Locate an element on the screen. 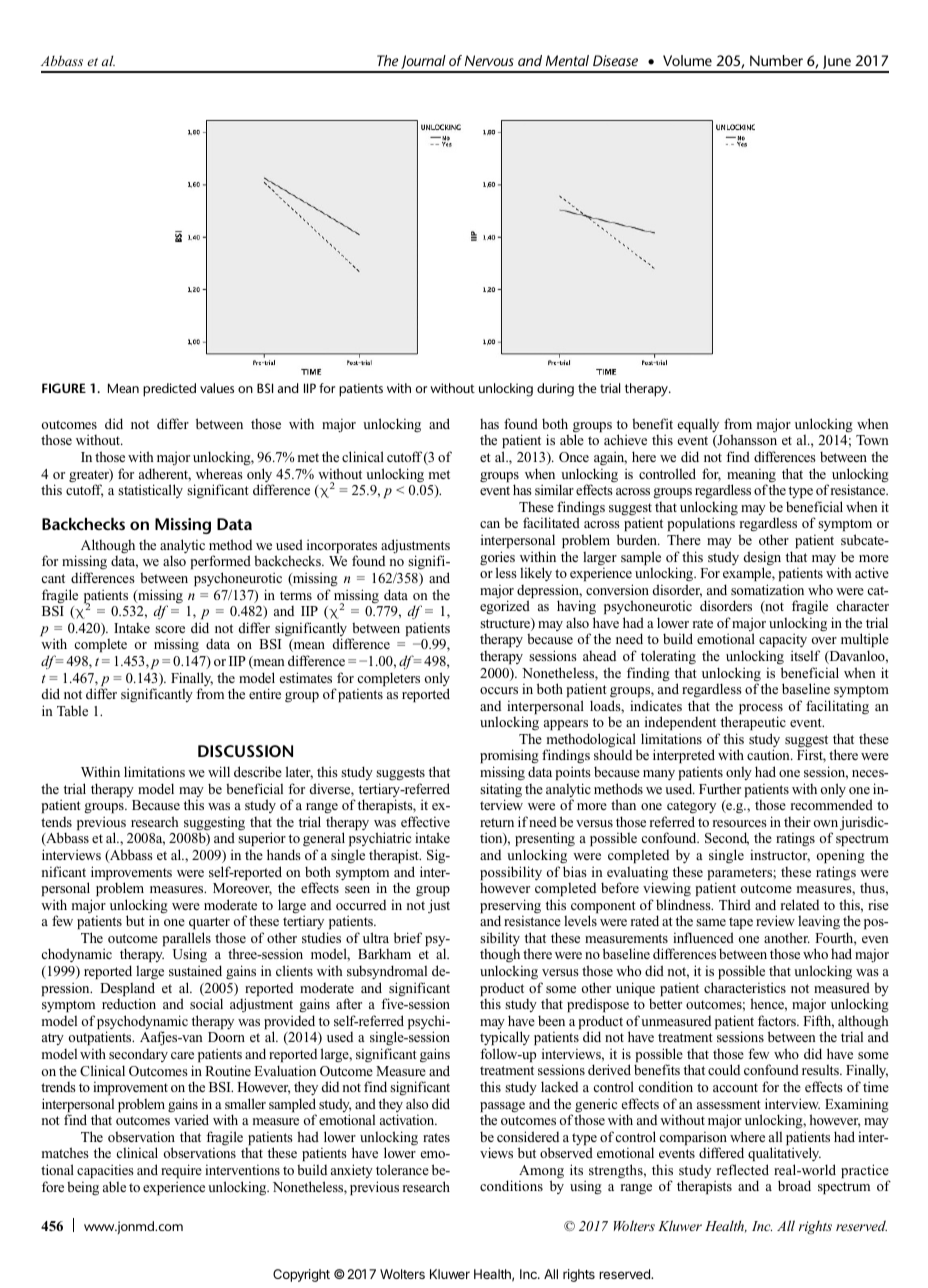  brief is located at coordinates (408, 937).
